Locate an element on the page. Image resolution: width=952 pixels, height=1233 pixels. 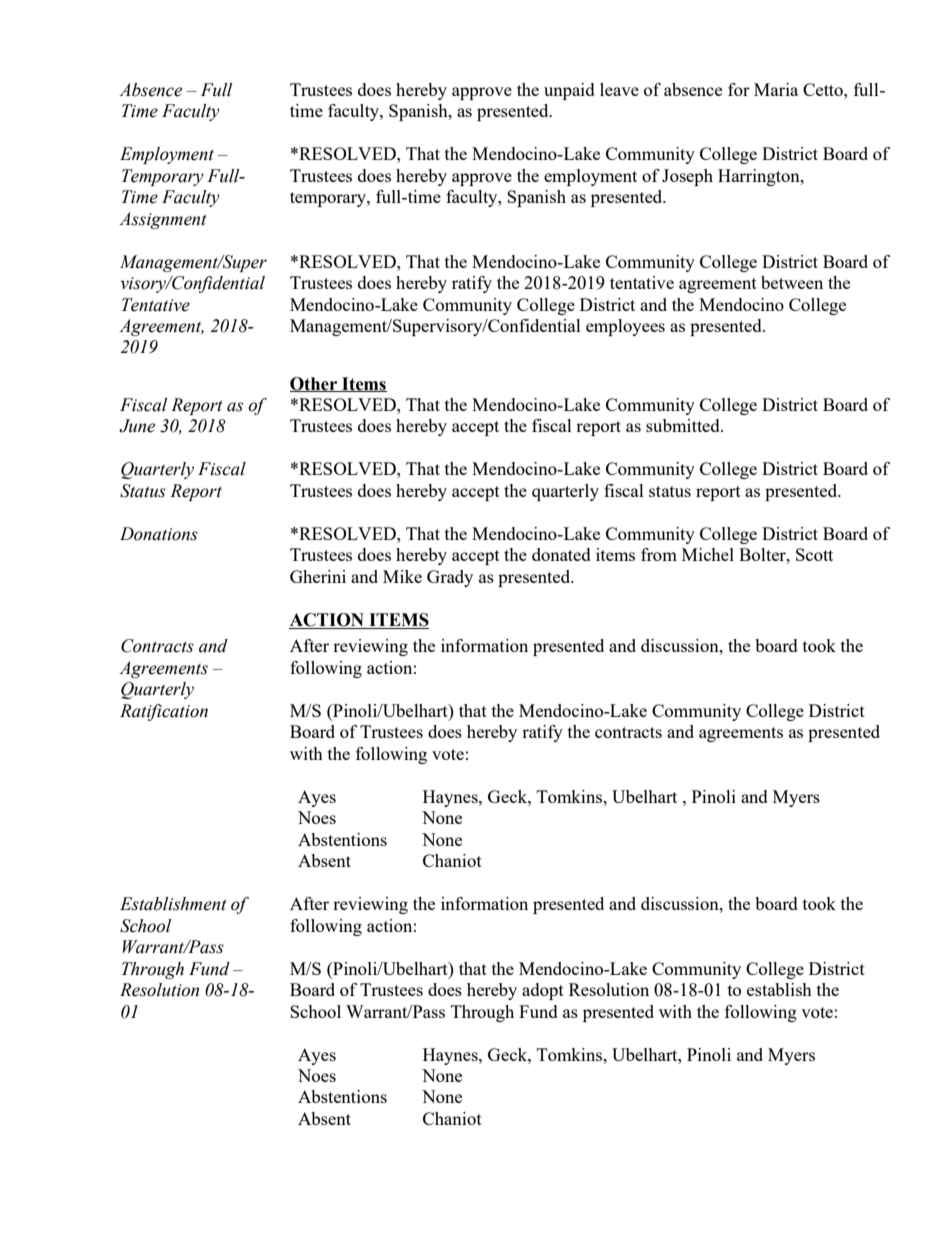
Donations is located at coordinates (159, 534).
